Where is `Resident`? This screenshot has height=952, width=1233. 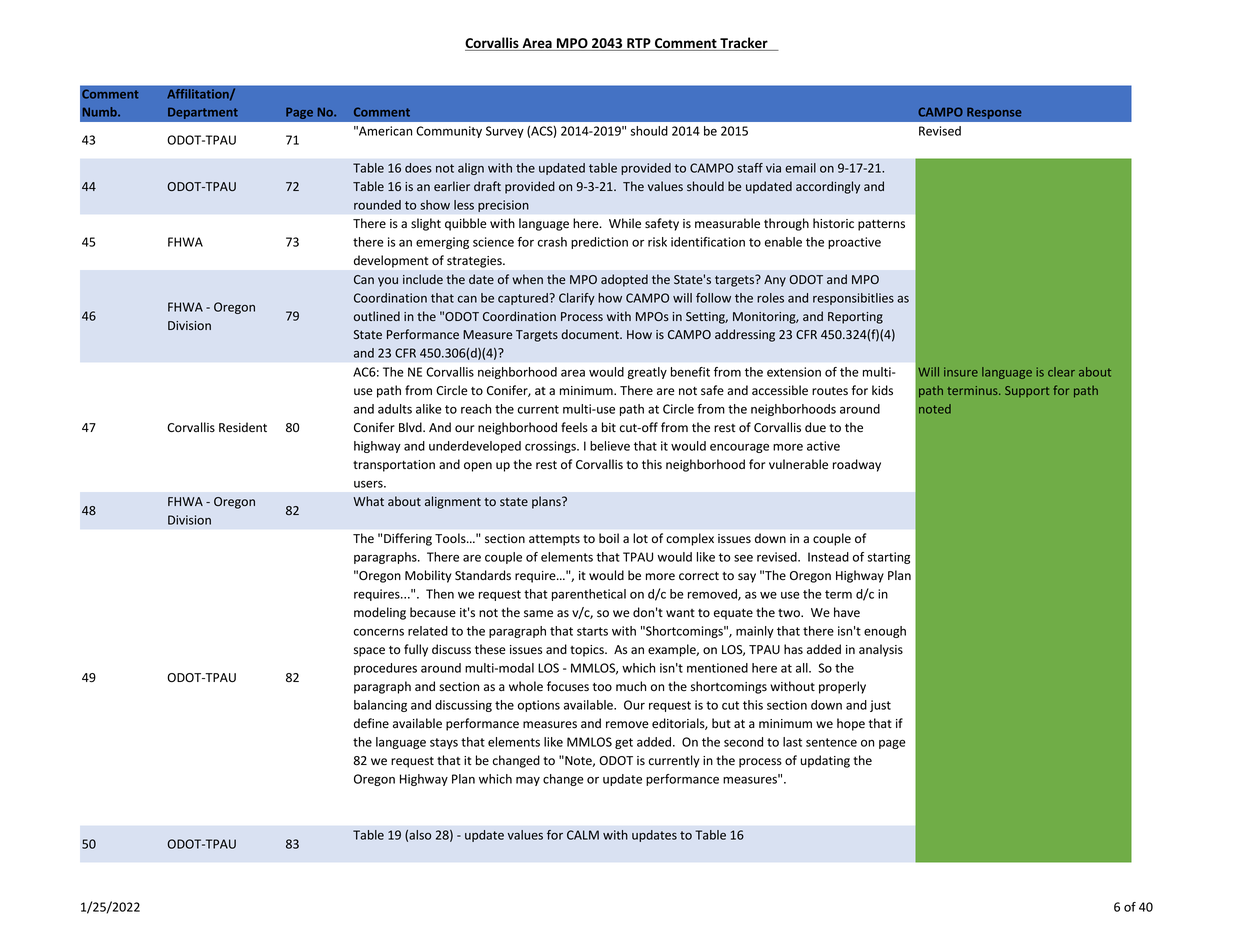
Resident is located at coordinates (243, 427).
